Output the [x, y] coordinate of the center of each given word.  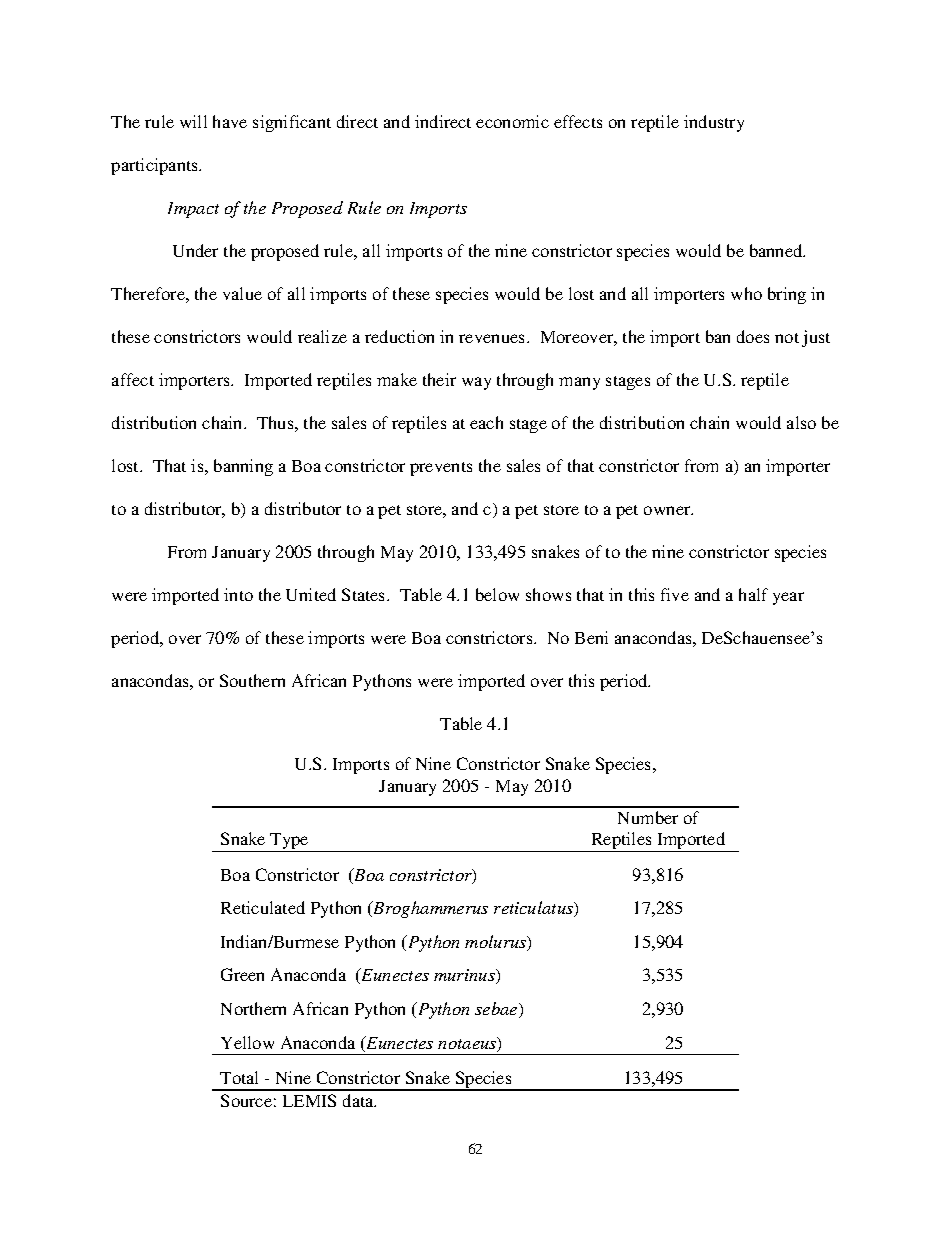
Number [648, 817]
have [230, 121]
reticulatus [535, 909]
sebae [497, 1010]
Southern [252, 680]
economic [512, 121]
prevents [441, 469]
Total [239, 1077]
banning [243, 467]
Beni [591, 637]
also [801, 422]
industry [714, 123]
